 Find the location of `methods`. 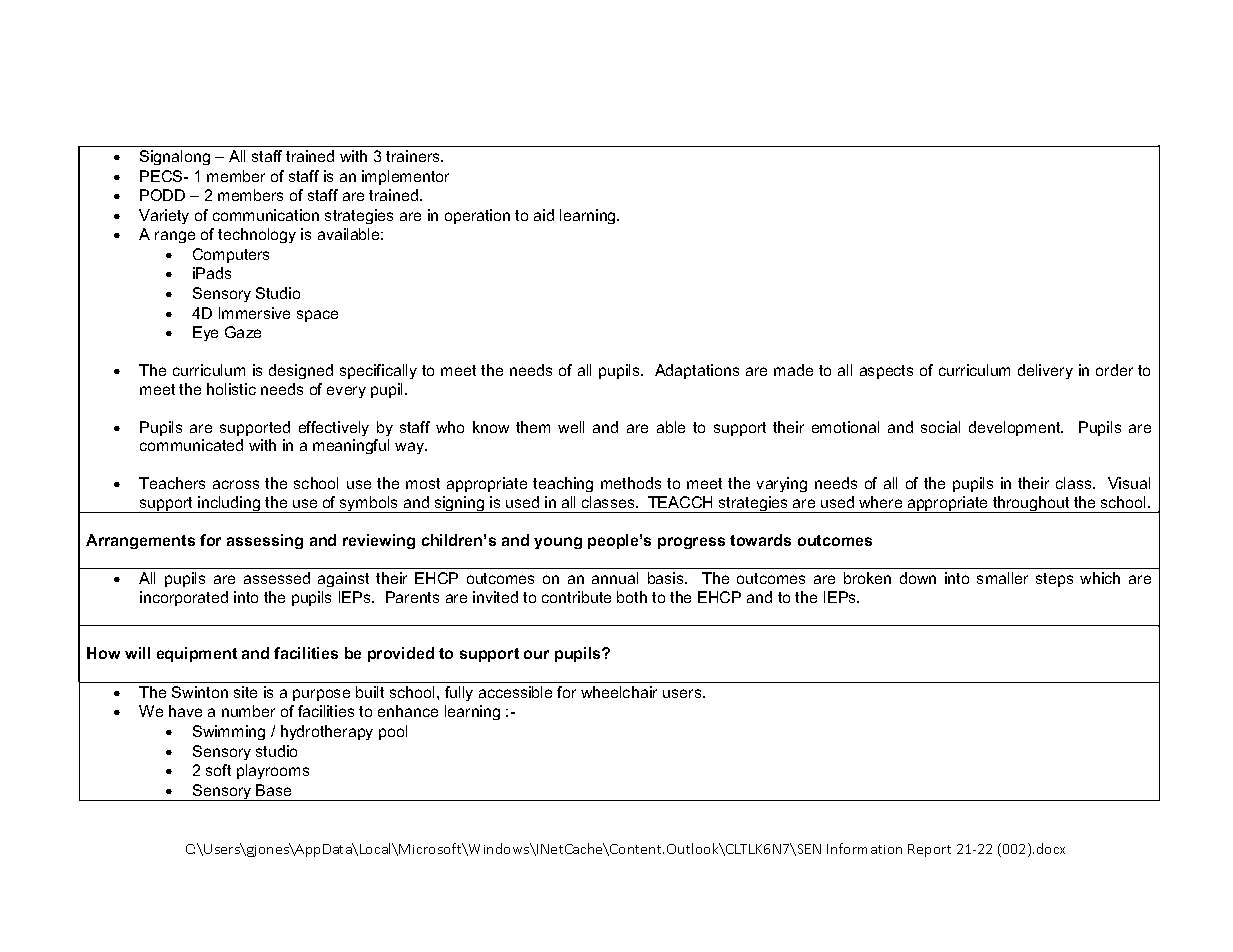

methods is located at coordinates (631, 483).
